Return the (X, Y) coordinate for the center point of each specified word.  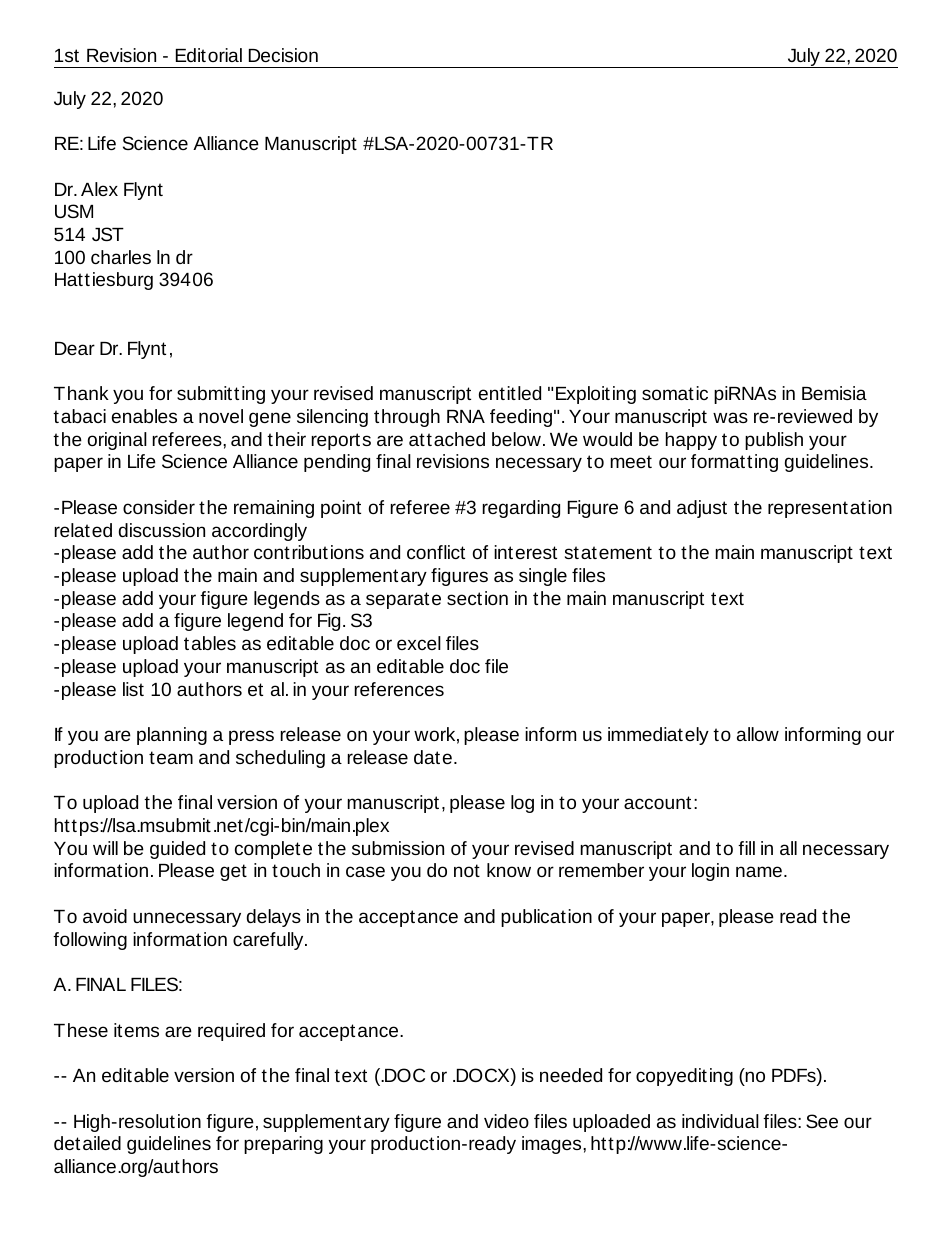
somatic (675, 393)
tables (210, 643)
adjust (702, 509)
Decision (283, 55)
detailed (87, 1143)
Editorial (209, 55)
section (477, 598)
